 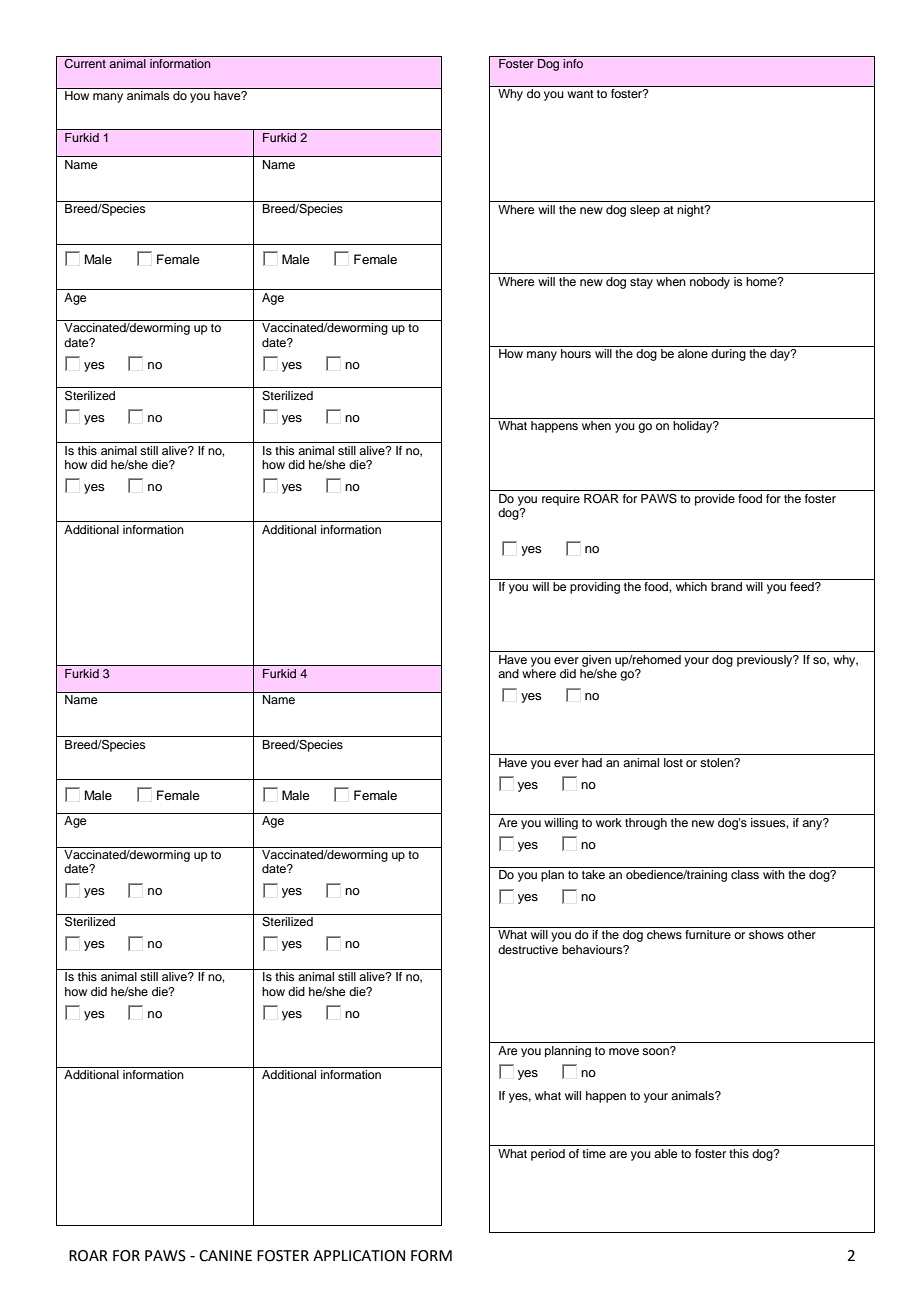 I want to click on furniture, so click(x=708, y=934).
